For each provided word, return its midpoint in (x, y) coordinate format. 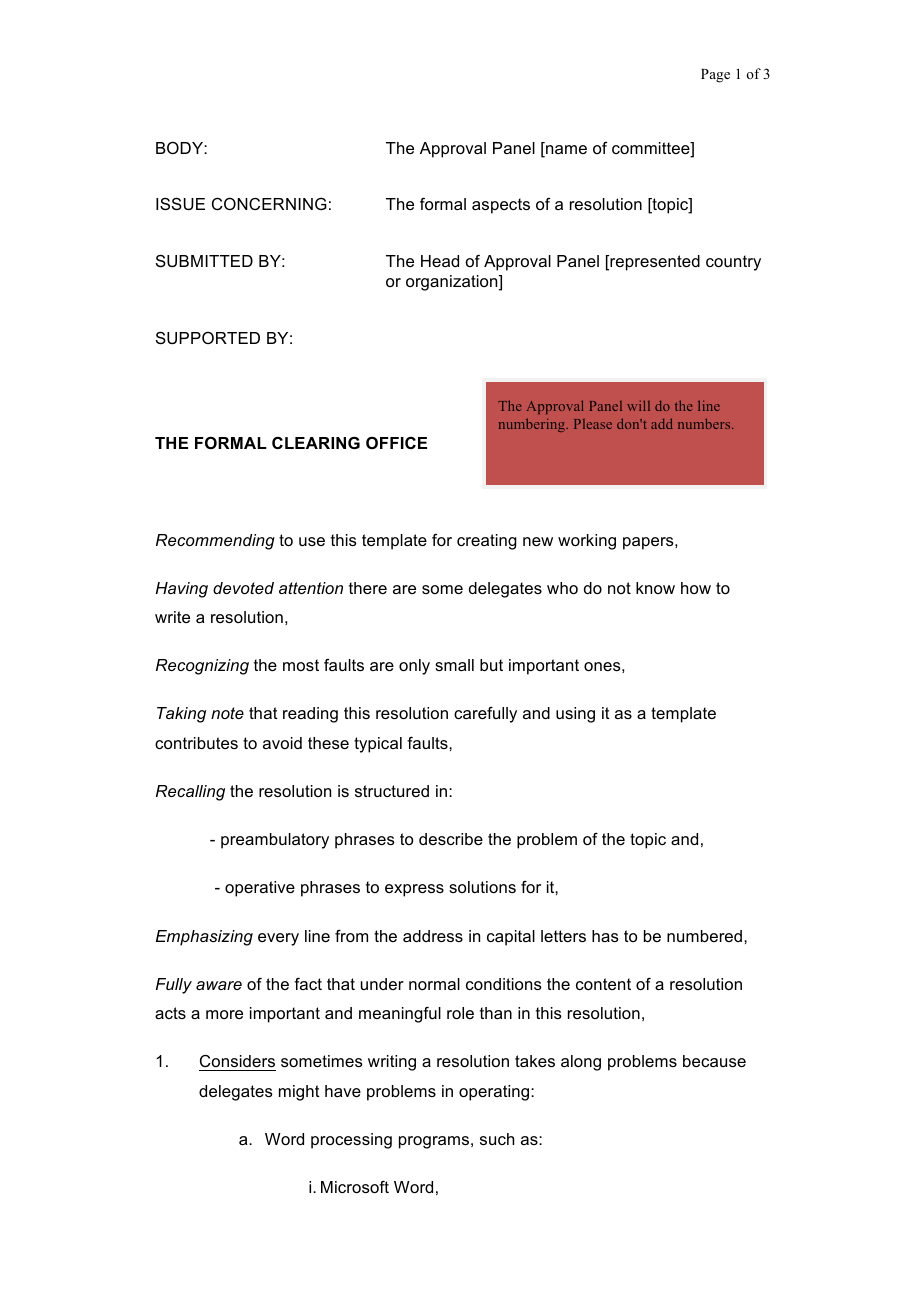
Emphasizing (204, 938)
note (227, 713)
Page (715, 76)
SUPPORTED (208, 337)
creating (487, 542)
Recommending (215, 542)
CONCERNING (269, 203)
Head (440, 261)
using (575, 715)
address (433, 936)
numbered (706, 936)
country (733, 263)
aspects (501, 206)
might (299, 1093)
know (655, 588)
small (454, 665)
